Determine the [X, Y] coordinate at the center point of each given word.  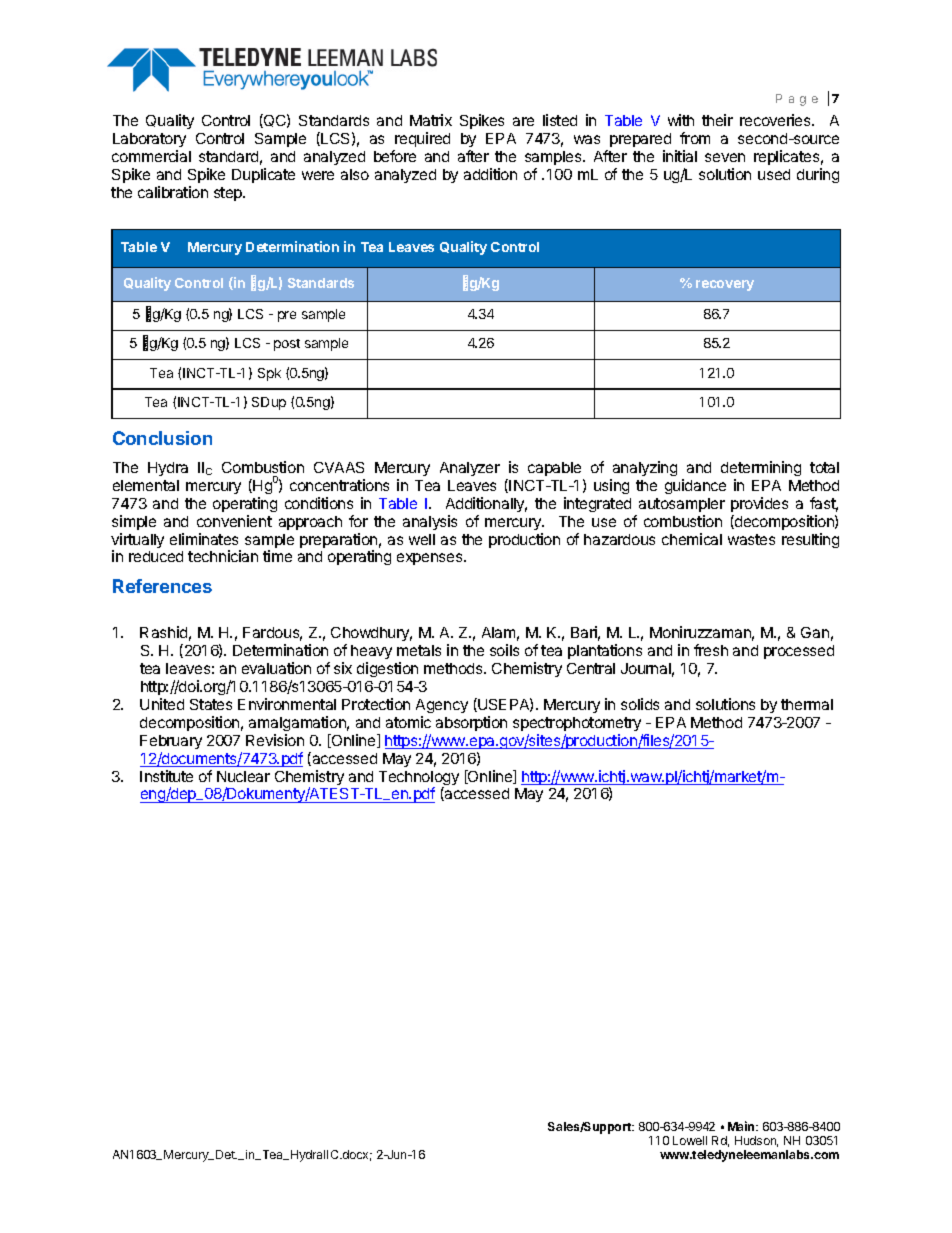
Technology [419, 779]
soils [504, 650]
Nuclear [243, 776]
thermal [807, 704]
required [422, 139]
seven [725, 157]
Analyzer [470, 469]
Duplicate [263, 175]
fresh [711, 650]
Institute [166, 776]
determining [761, 468]
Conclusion [162, 438]
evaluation [276, 668]
